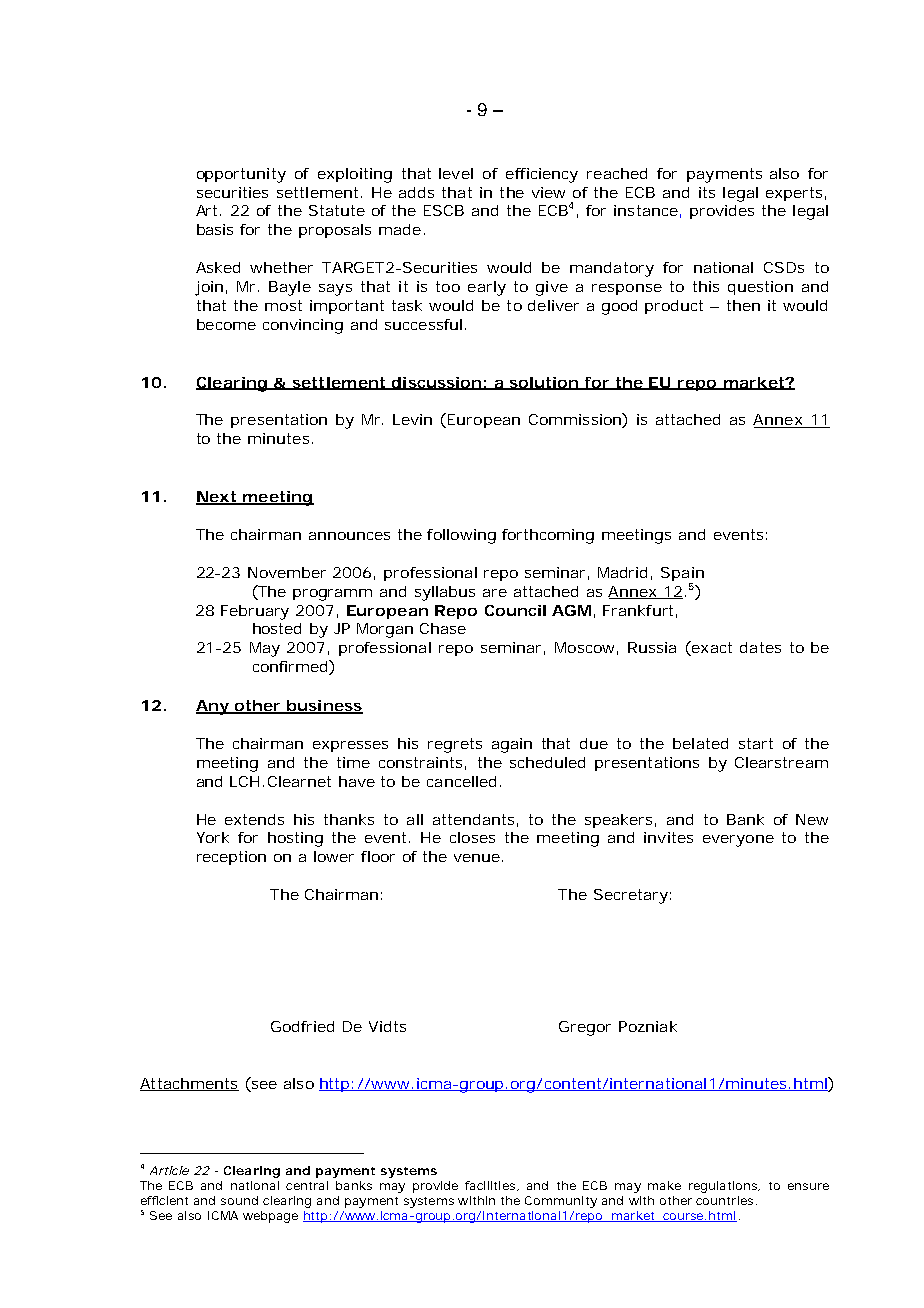 The height and width of the screenshot is (1308, 924). Describe the element at coordinates (707, 192) in the screenshot. I see `its` at that location.
